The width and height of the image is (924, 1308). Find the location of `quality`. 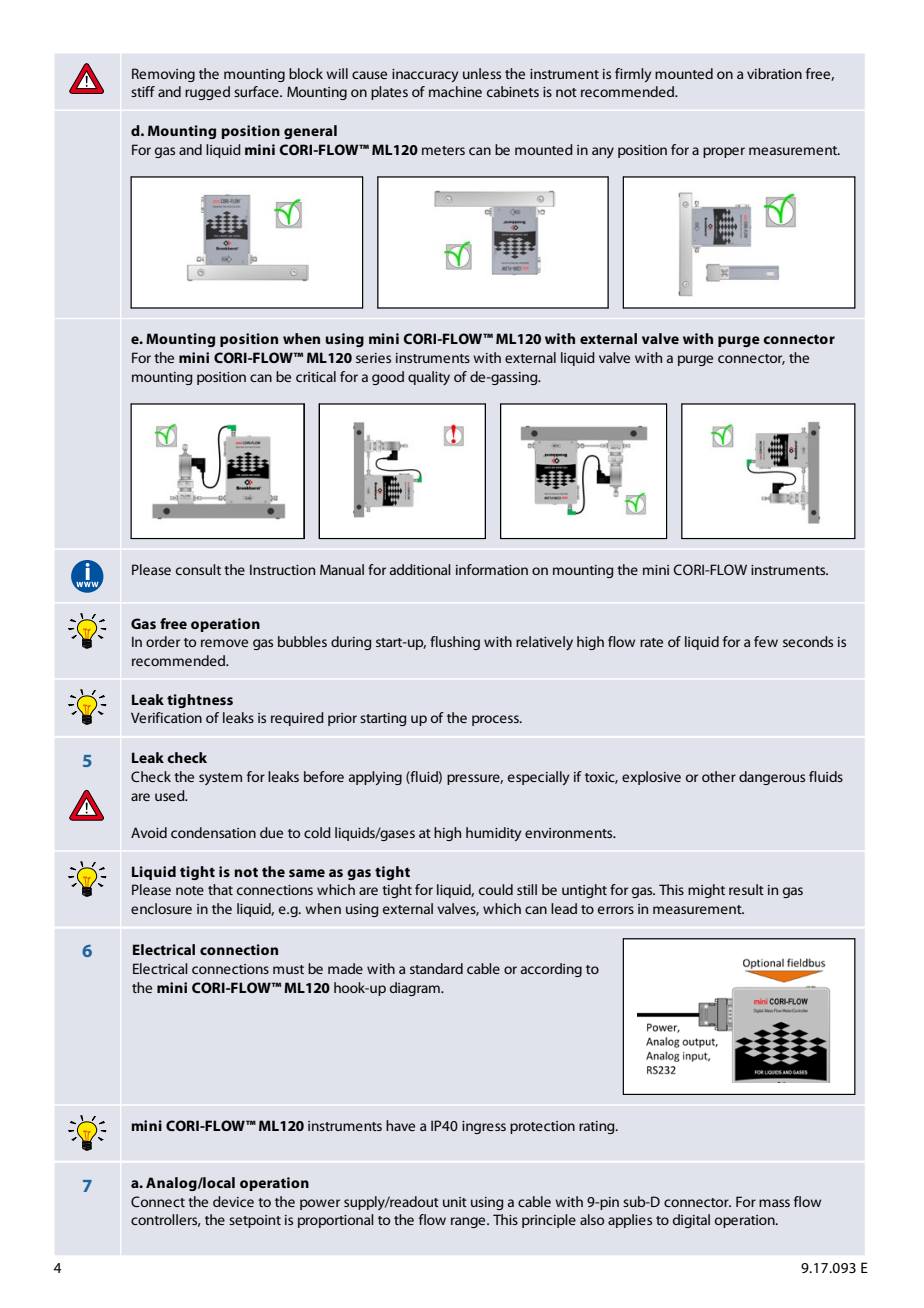

quality is located at coordinates (429, 378).
